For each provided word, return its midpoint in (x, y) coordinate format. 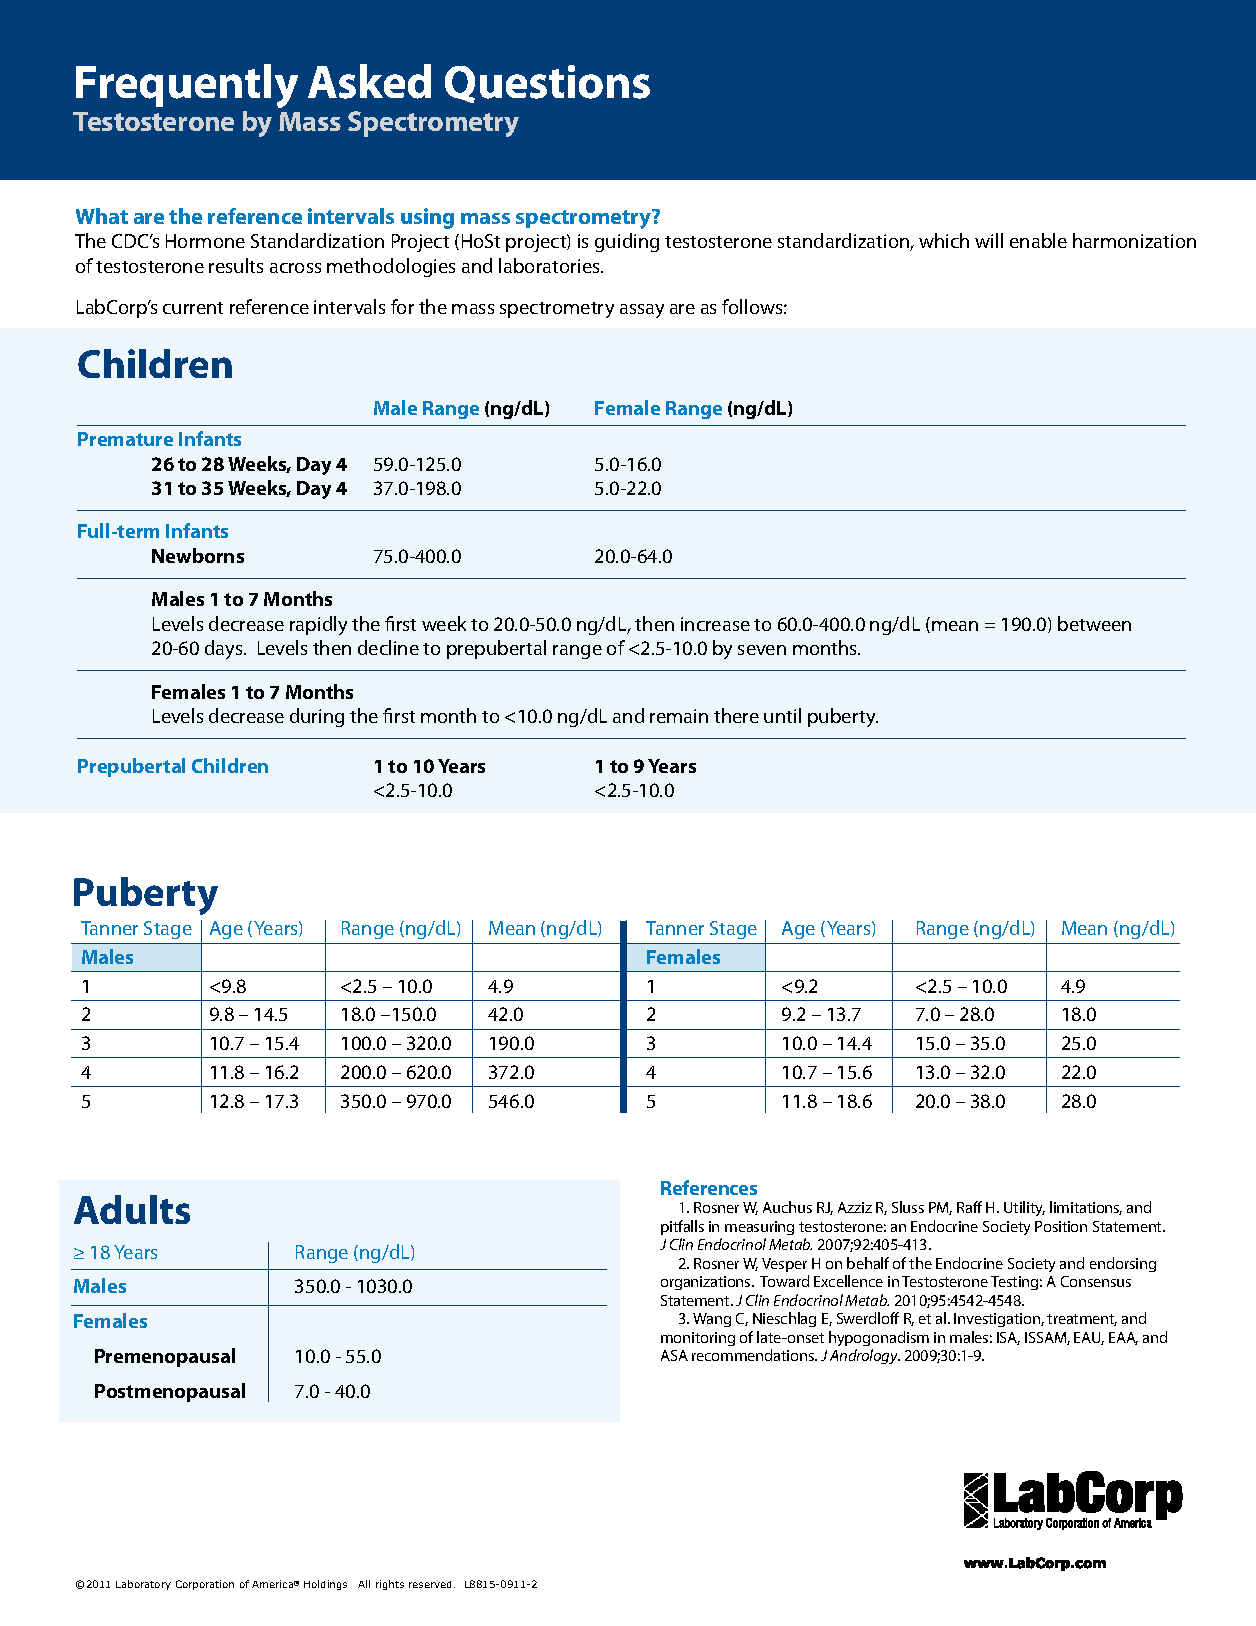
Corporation (205, 1585)
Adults (132, 1209)
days (225, 649)
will (989, 240)
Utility (1024, 1208)
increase (715, 624)
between (1094, 623)
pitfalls (682, 1227)
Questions (547, 84)
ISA (1008, 1338)
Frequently (187, 86)
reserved (432, 1584)
